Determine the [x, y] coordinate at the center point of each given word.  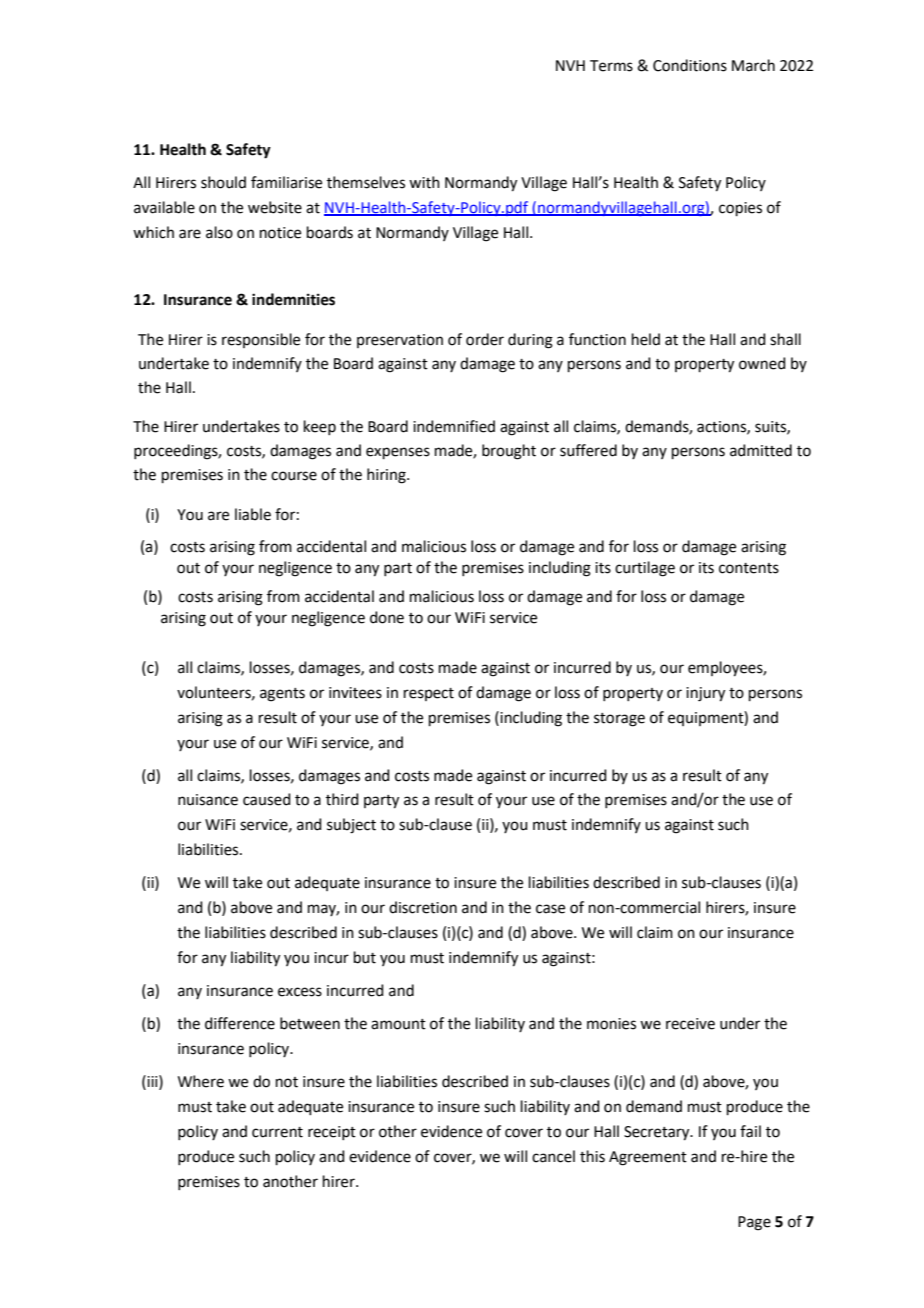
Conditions [690, 65]
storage [619, 720]
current [277, 1132]
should [223, 182]
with [424, 182]
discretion [423, 907]
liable [253, 514]
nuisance [208, 800]
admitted [761, 450]
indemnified [454, 426]
